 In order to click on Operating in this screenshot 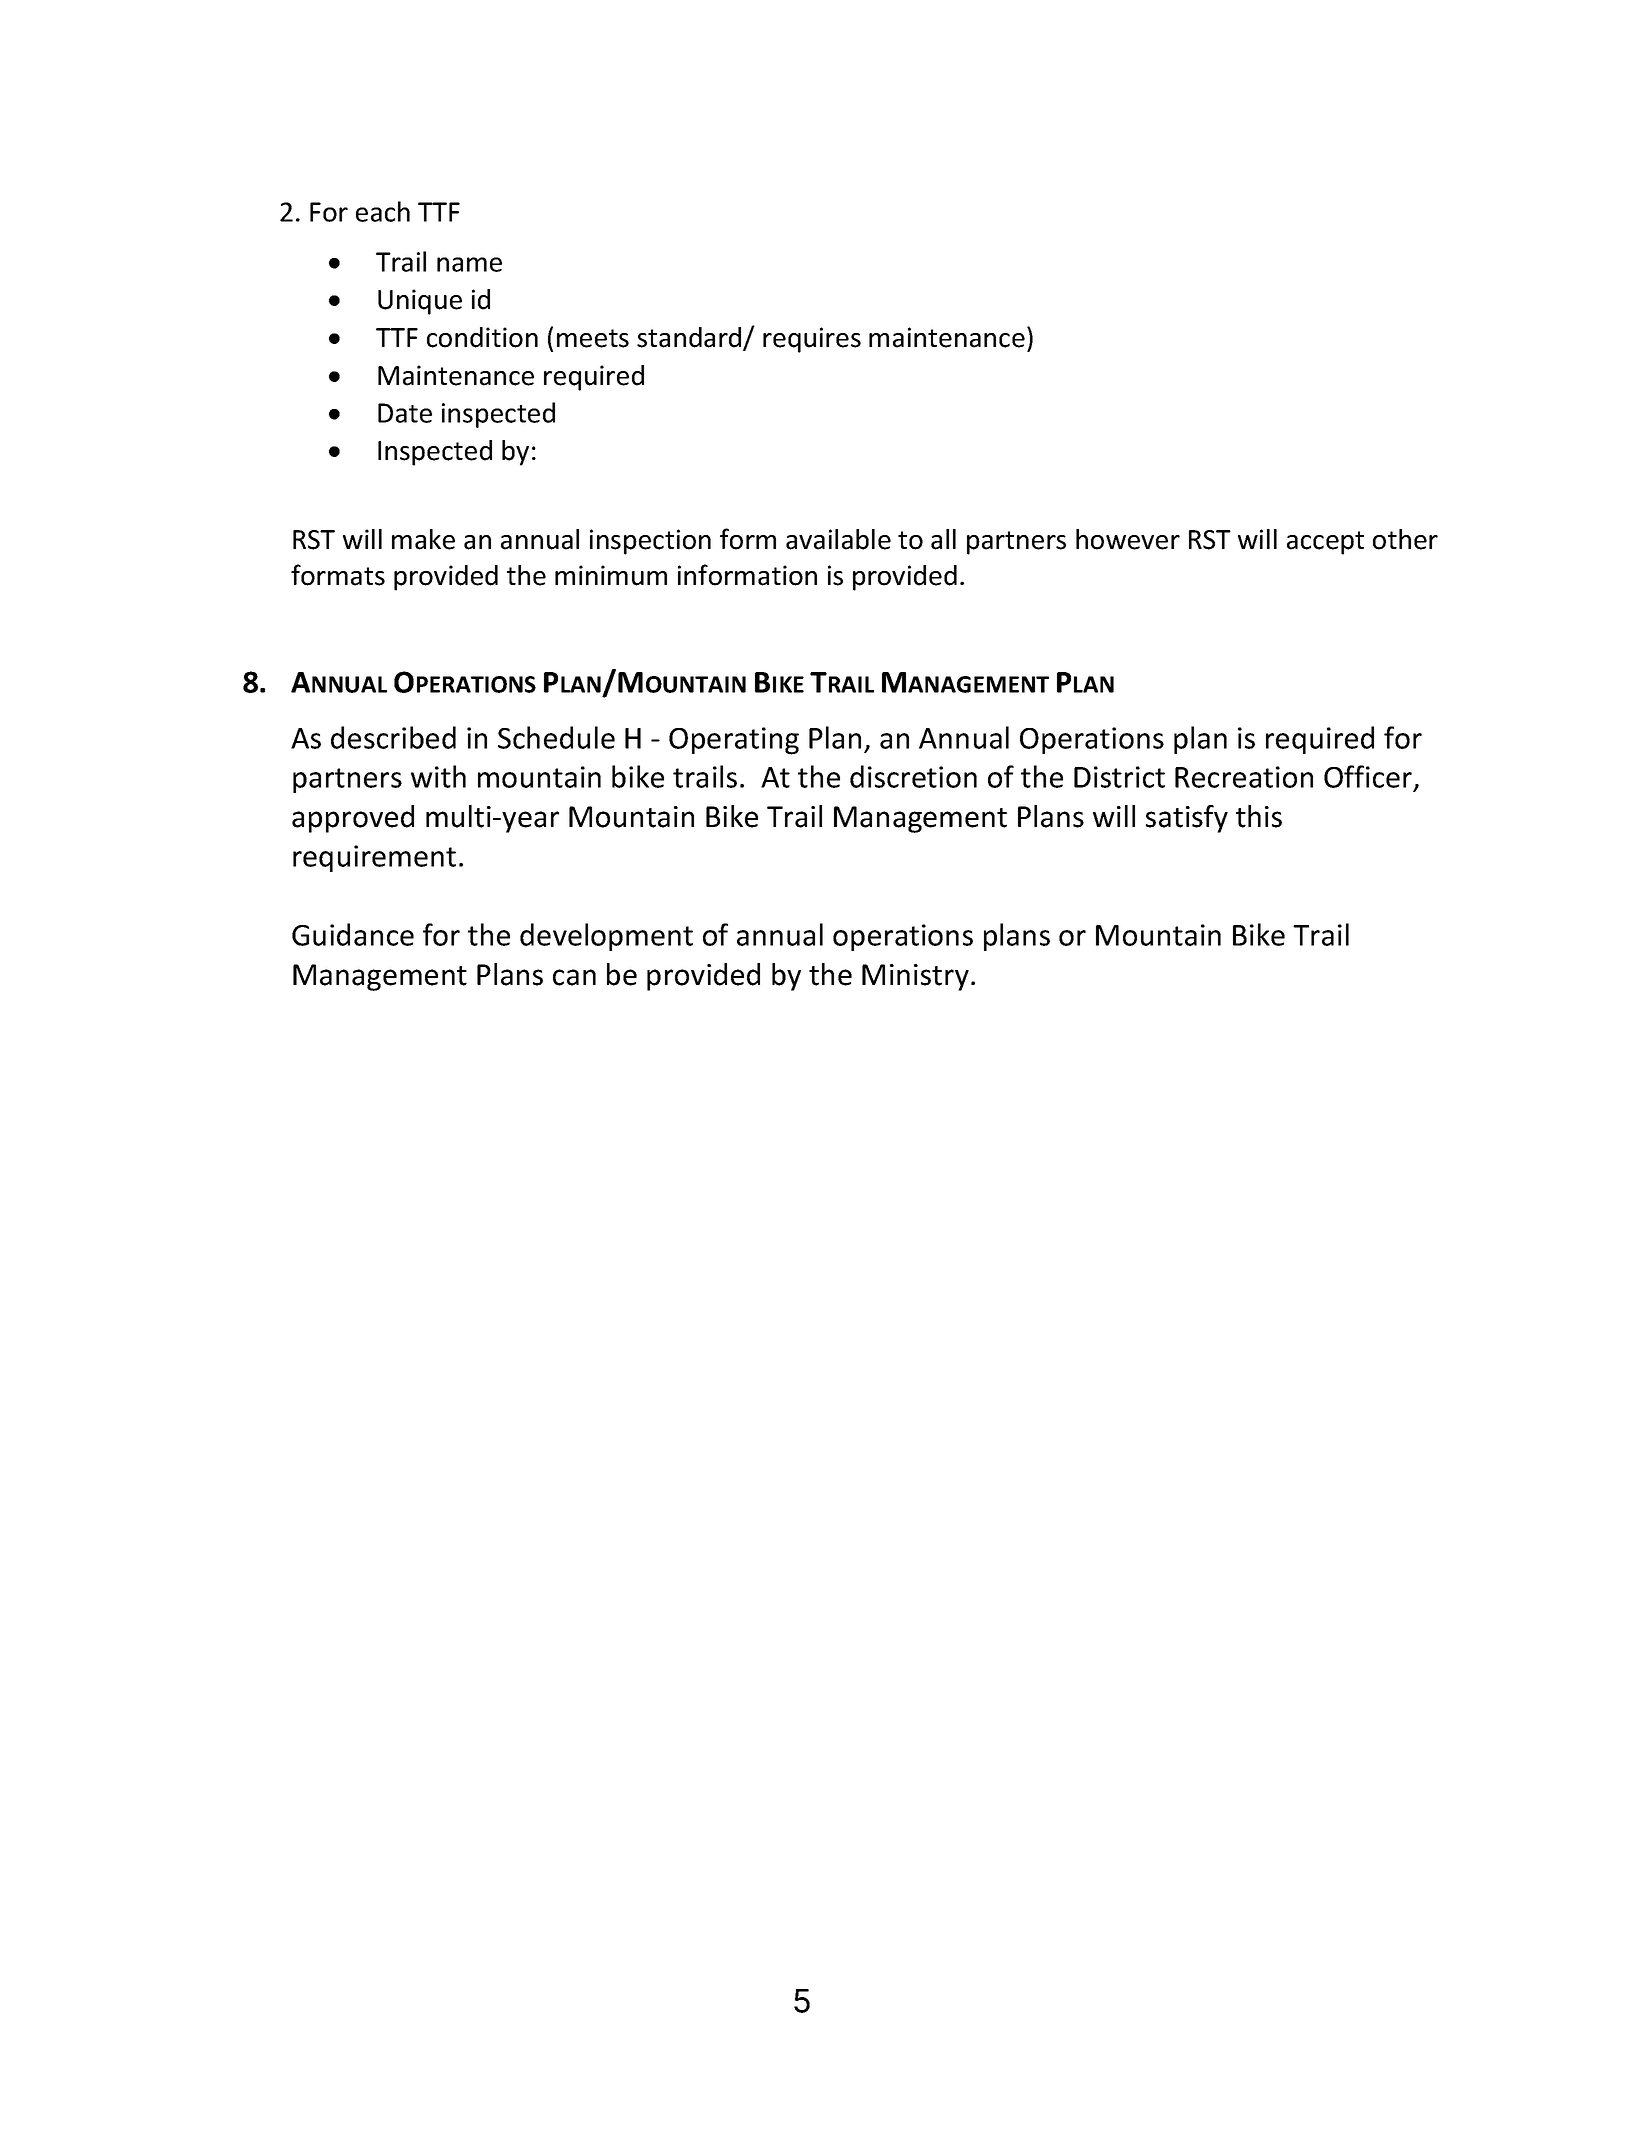, I will do `click(734, 741)`.
